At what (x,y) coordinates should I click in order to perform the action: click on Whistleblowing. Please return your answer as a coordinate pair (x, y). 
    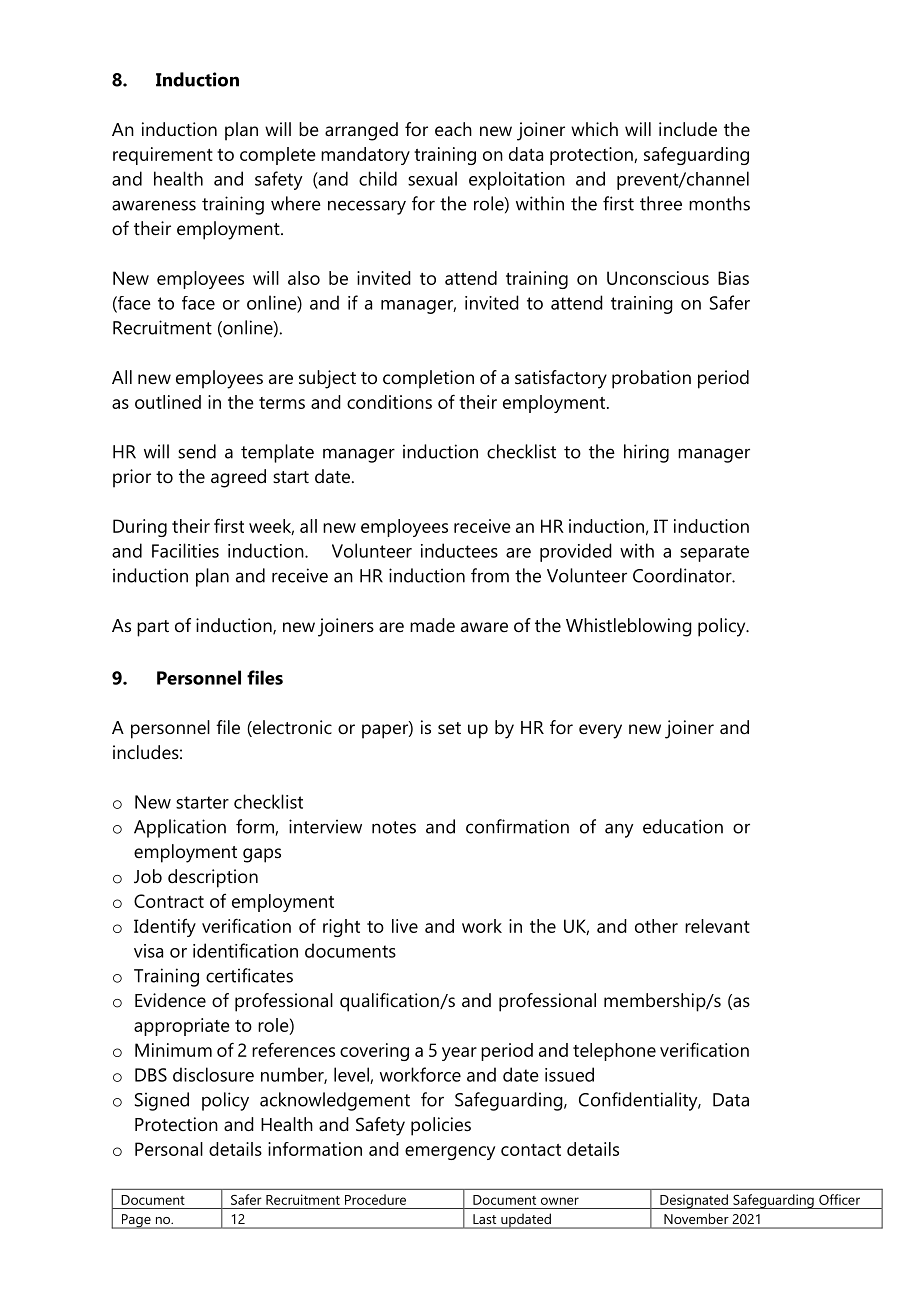
    Looking at the image, I should click on (629, 627).
